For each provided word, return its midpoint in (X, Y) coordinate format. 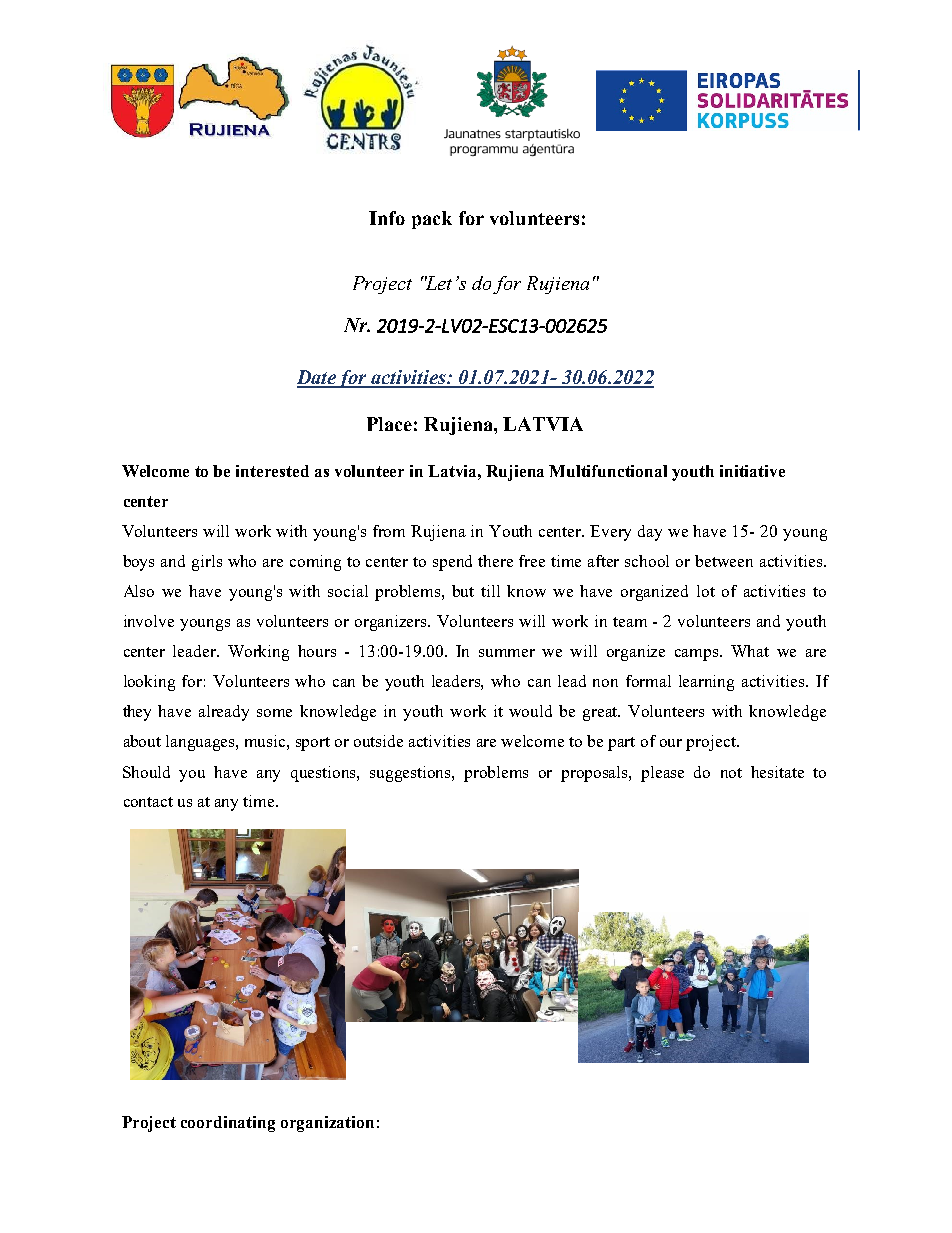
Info (387, 218)
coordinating (228, 1124)
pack (432, 220)
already (224, 713)
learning (706, 683)
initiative (752, 471)
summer (507, 653)
